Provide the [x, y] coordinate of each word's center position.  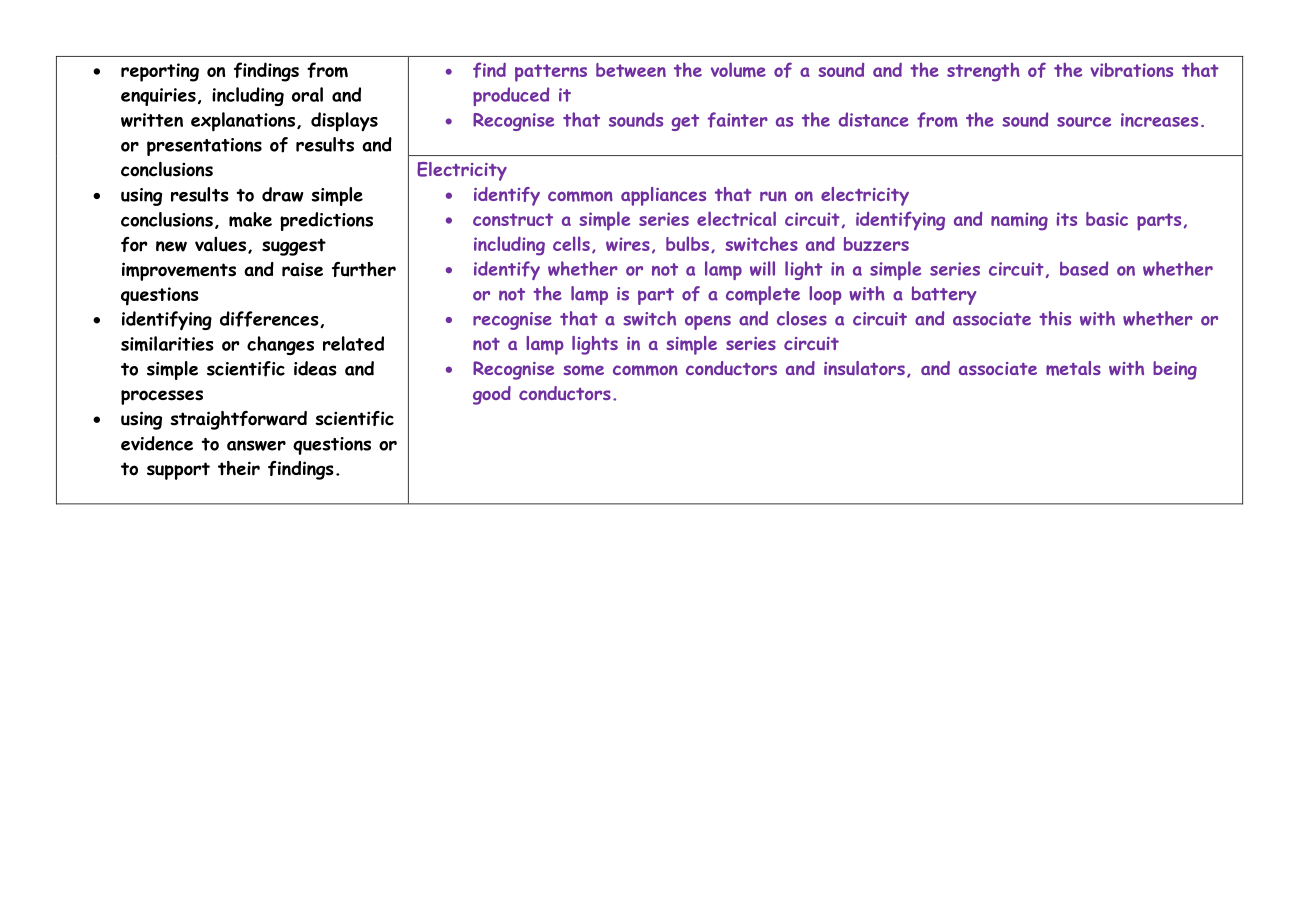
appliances [663, 196]
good [492, 395]
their [239, 468]
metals [1073, 368]
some [583, 370]
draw [283, 194]
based [1084, 268]
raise [302, 269]
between [631, 70]
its [1067, 219]
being [1175, 370]
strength [983, 72]
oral [307, 94]
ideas [315, 368]
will [762, 268]
